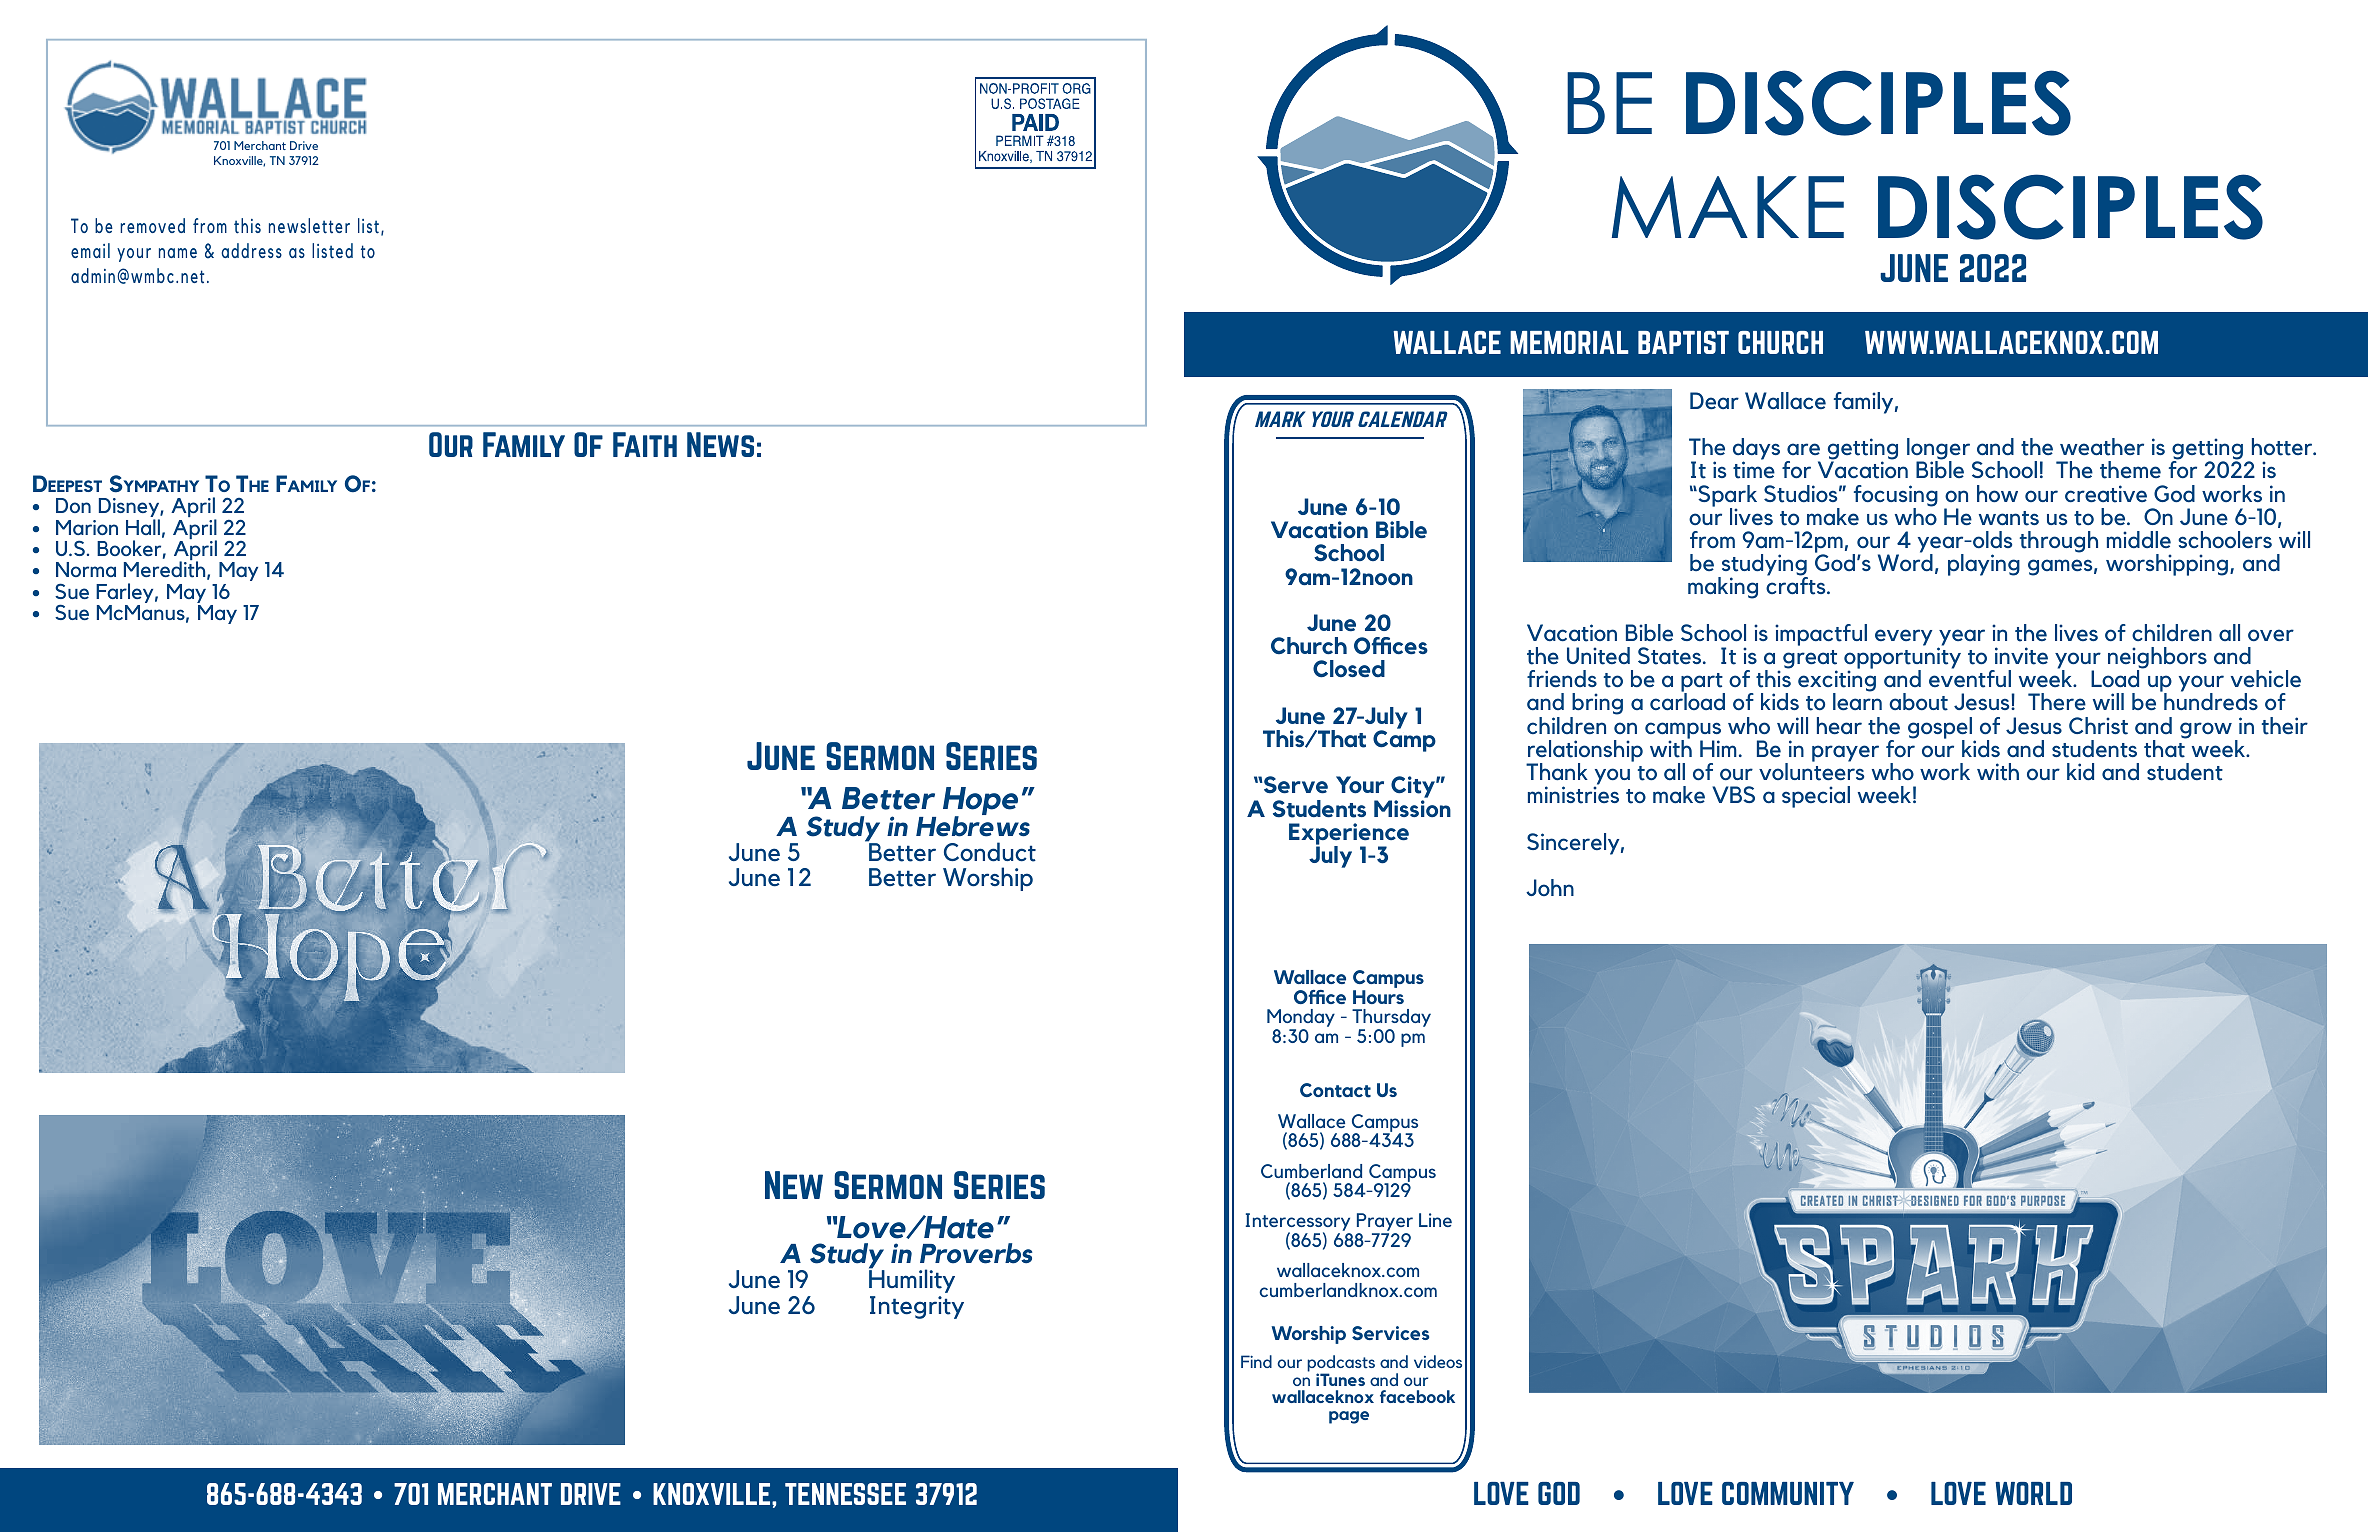 Image resolution: width=2368 pixels, height=1532 pixels. I want to click on page, so click(1349, 1417).
